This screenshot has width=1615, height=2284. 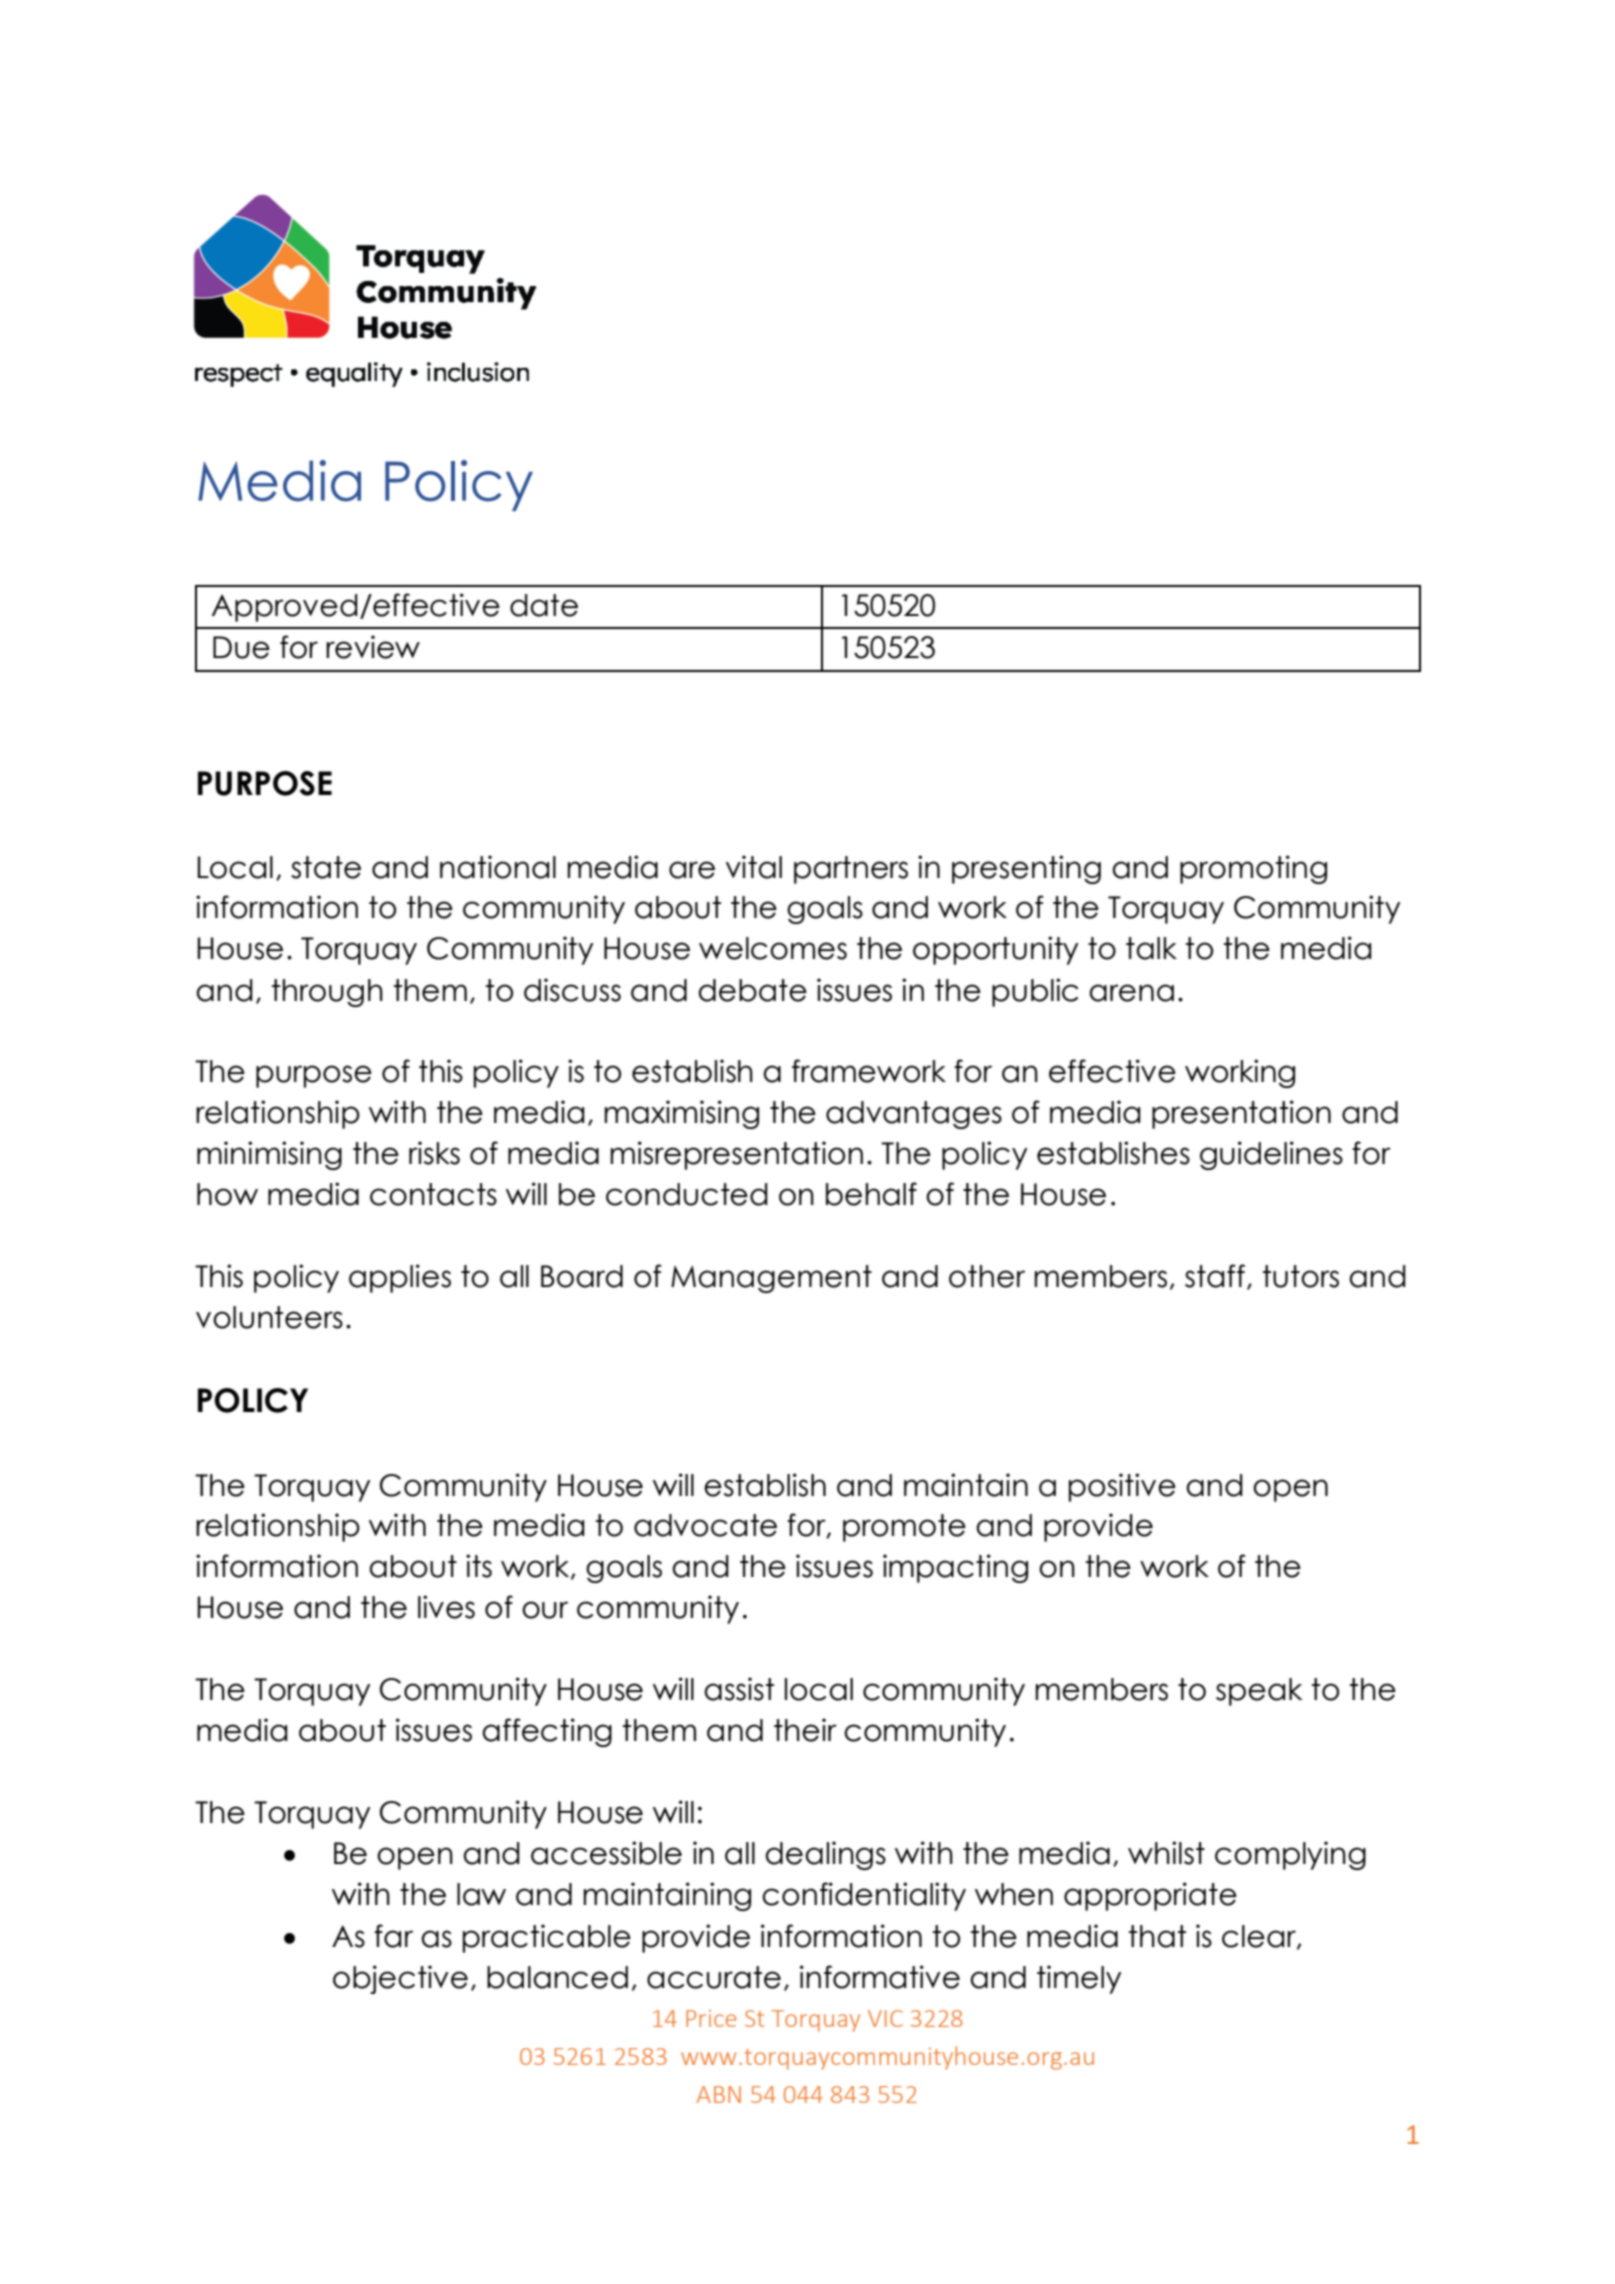 What do you see at coordinates (373, 647) in the screenshot?
I see `review` at bounding box center [373, 647].
